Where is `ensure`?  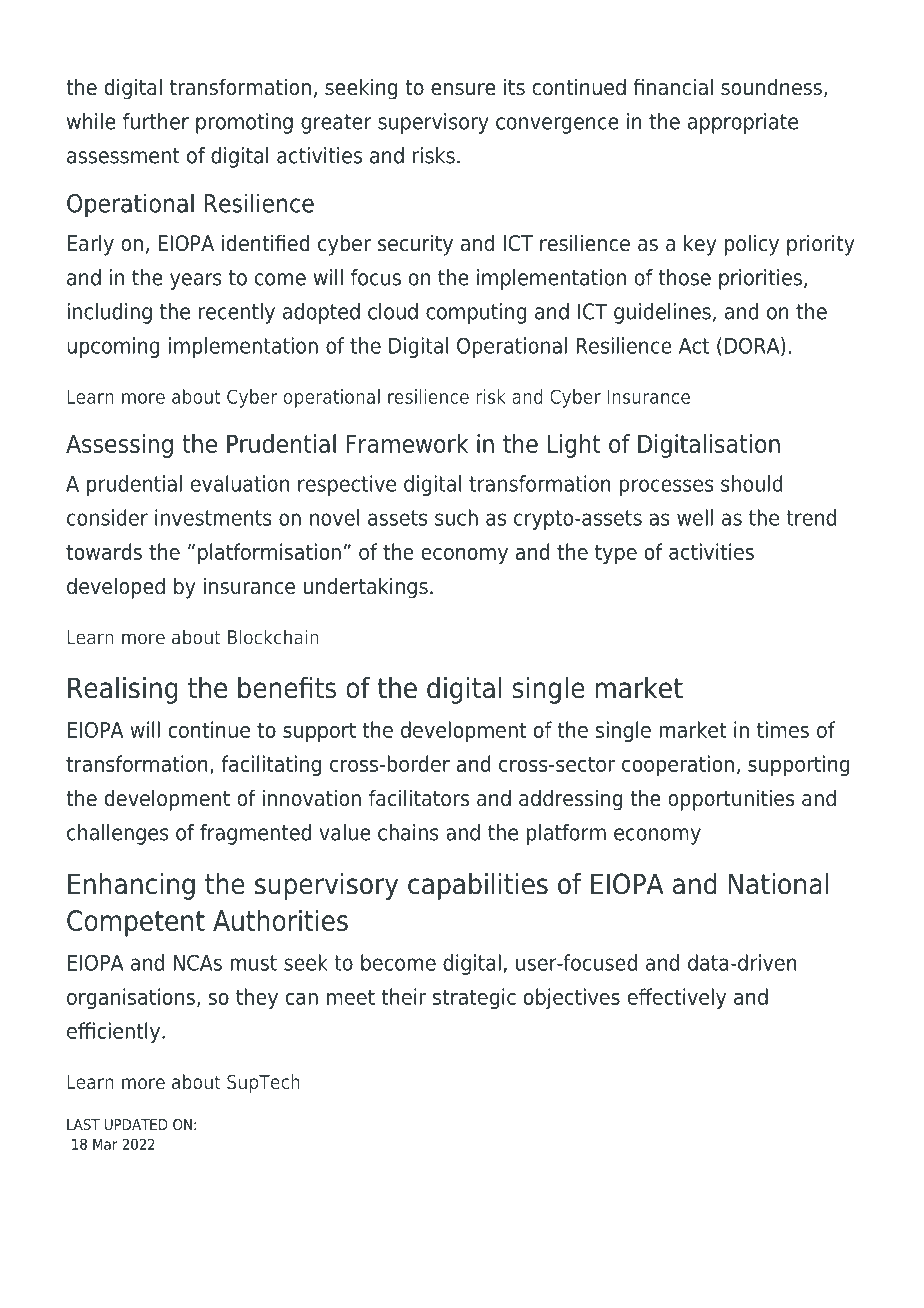
ensure is located at coordinates (463, 89).
